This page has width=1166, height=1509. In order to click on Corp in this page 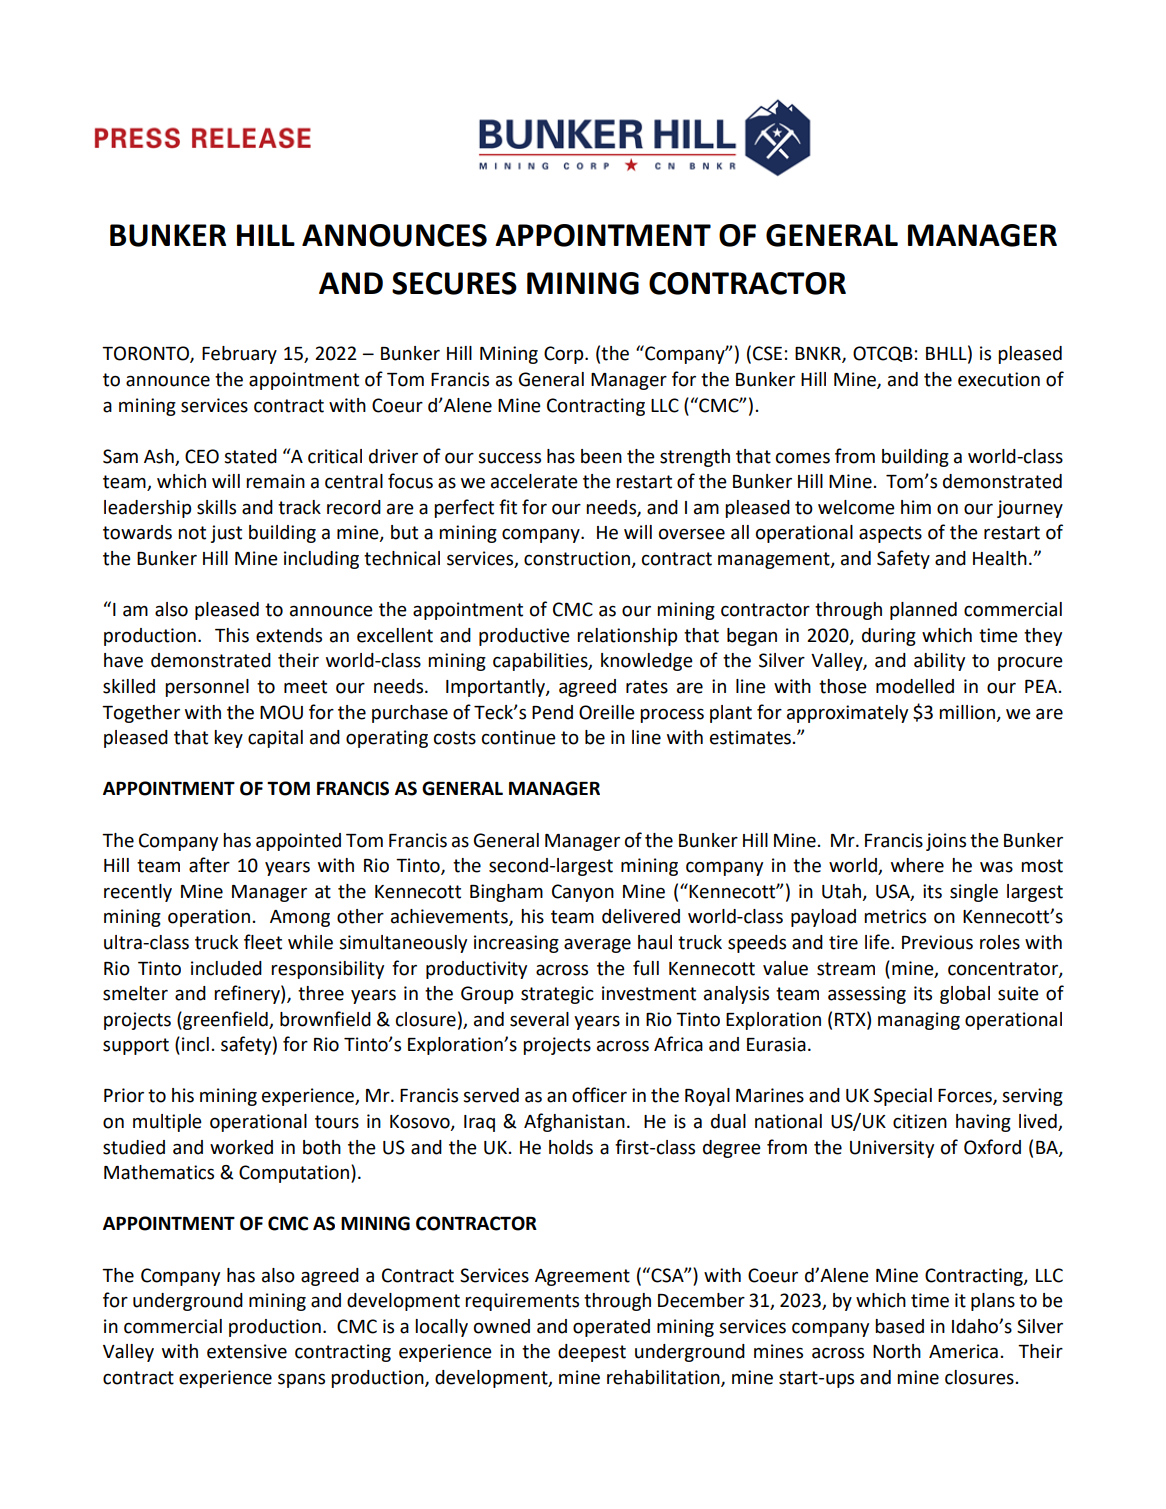, I will do `click(565, 355)`.
